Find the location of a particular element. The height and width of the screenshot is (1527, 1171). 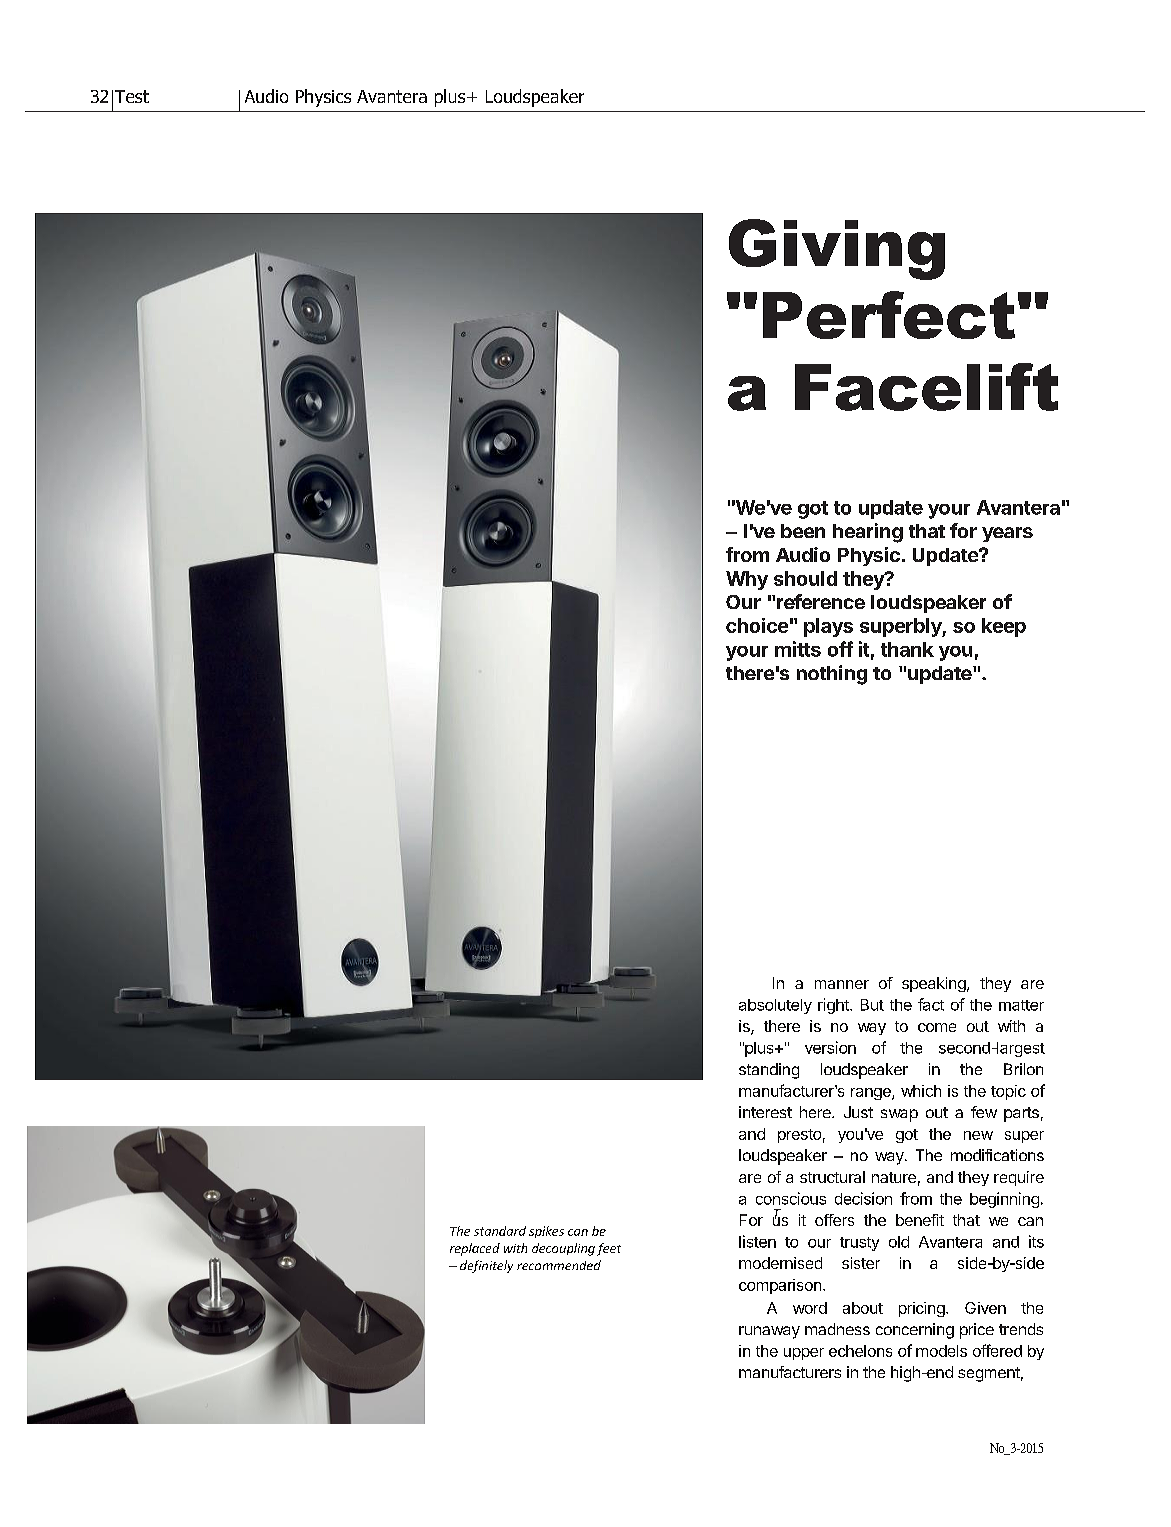

Perfect is located at coordinates (889, 315).
